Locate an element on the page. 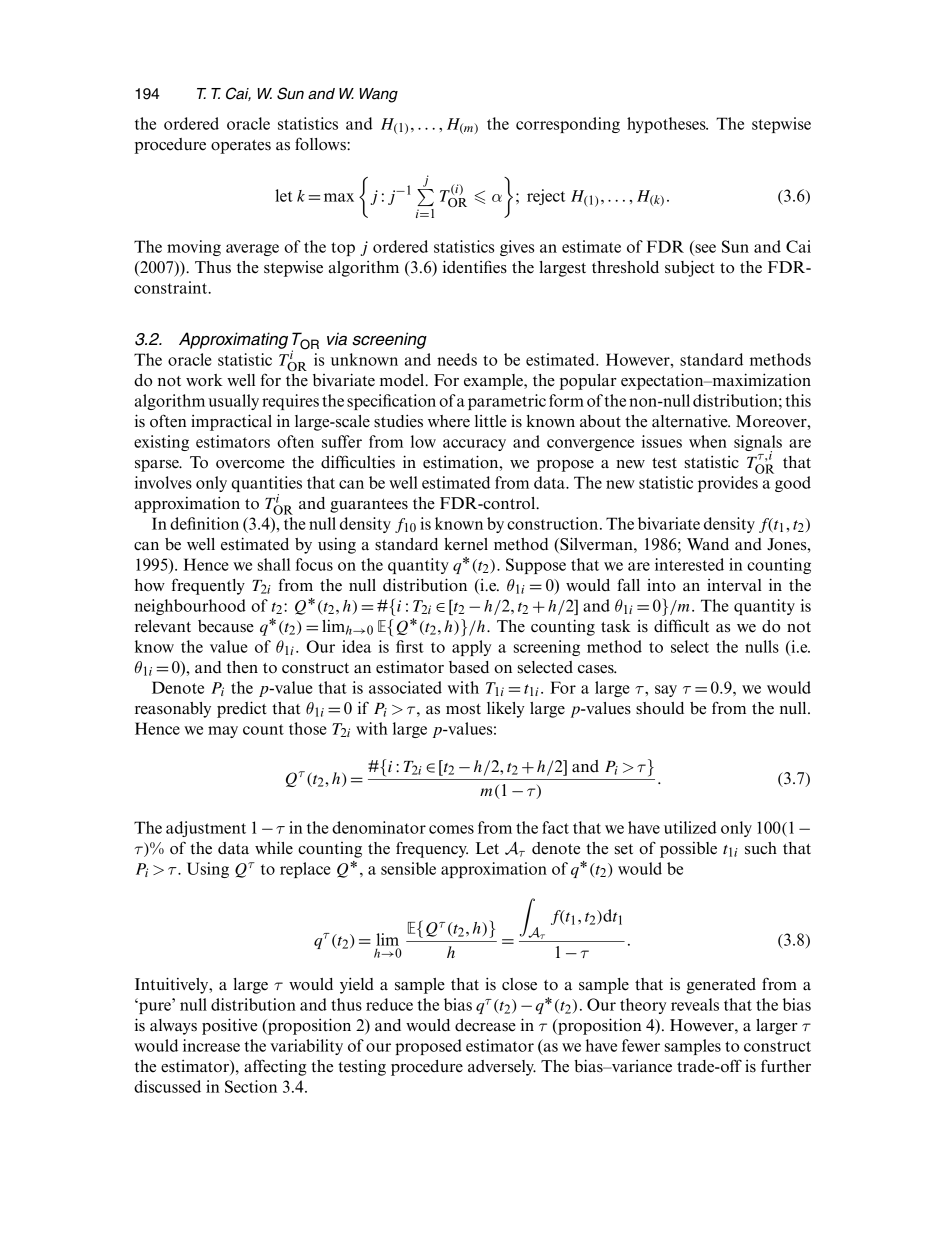 Image resolution: width=952 pixels, height=1233 pixels. interval is located at coordinates (734, 585).
